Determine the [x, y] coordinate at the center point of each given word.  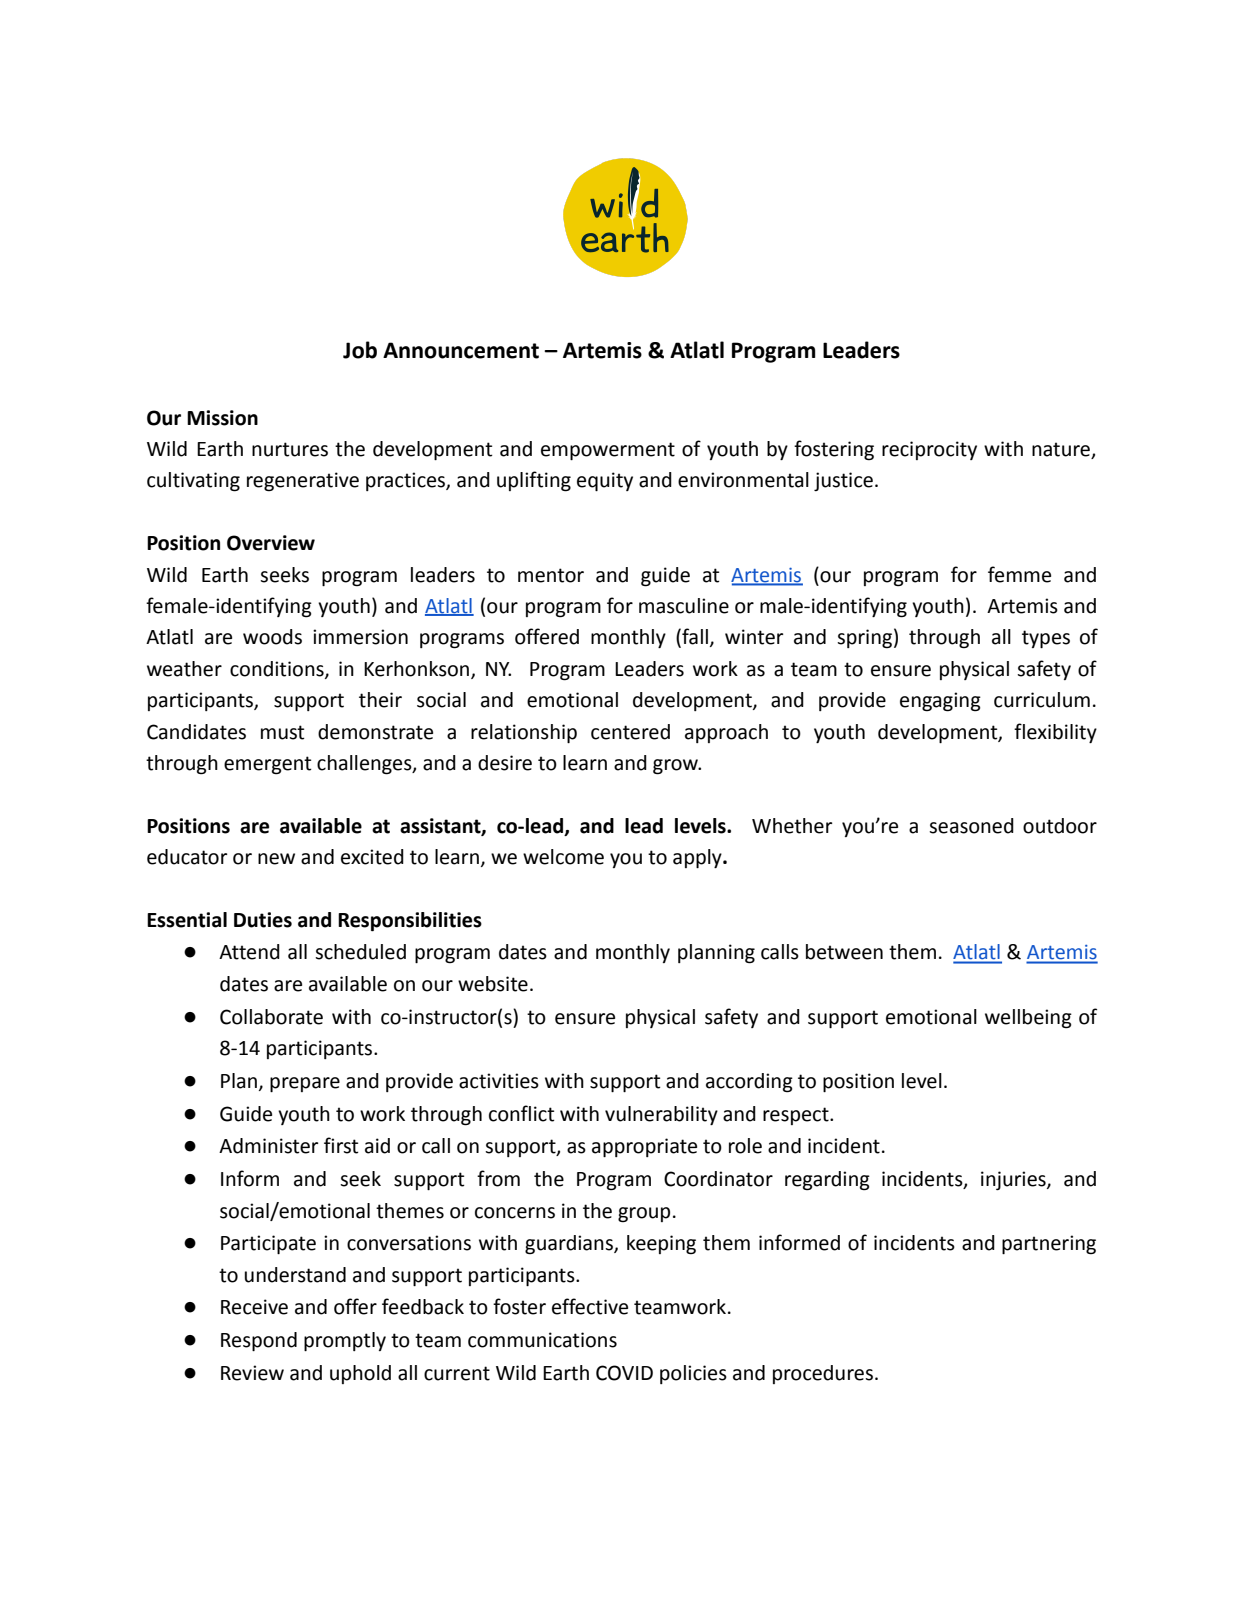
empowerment [608, 451]
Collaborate [271, 1017]
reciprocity [929, 450]
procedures [823, 1374]
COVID [624, 1373]
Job [360, 350]
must [283, 732]
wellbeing [1028, 1019]
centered [630, 732]
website [493, 984]
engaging [940, 702]
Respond [259, 1341]
